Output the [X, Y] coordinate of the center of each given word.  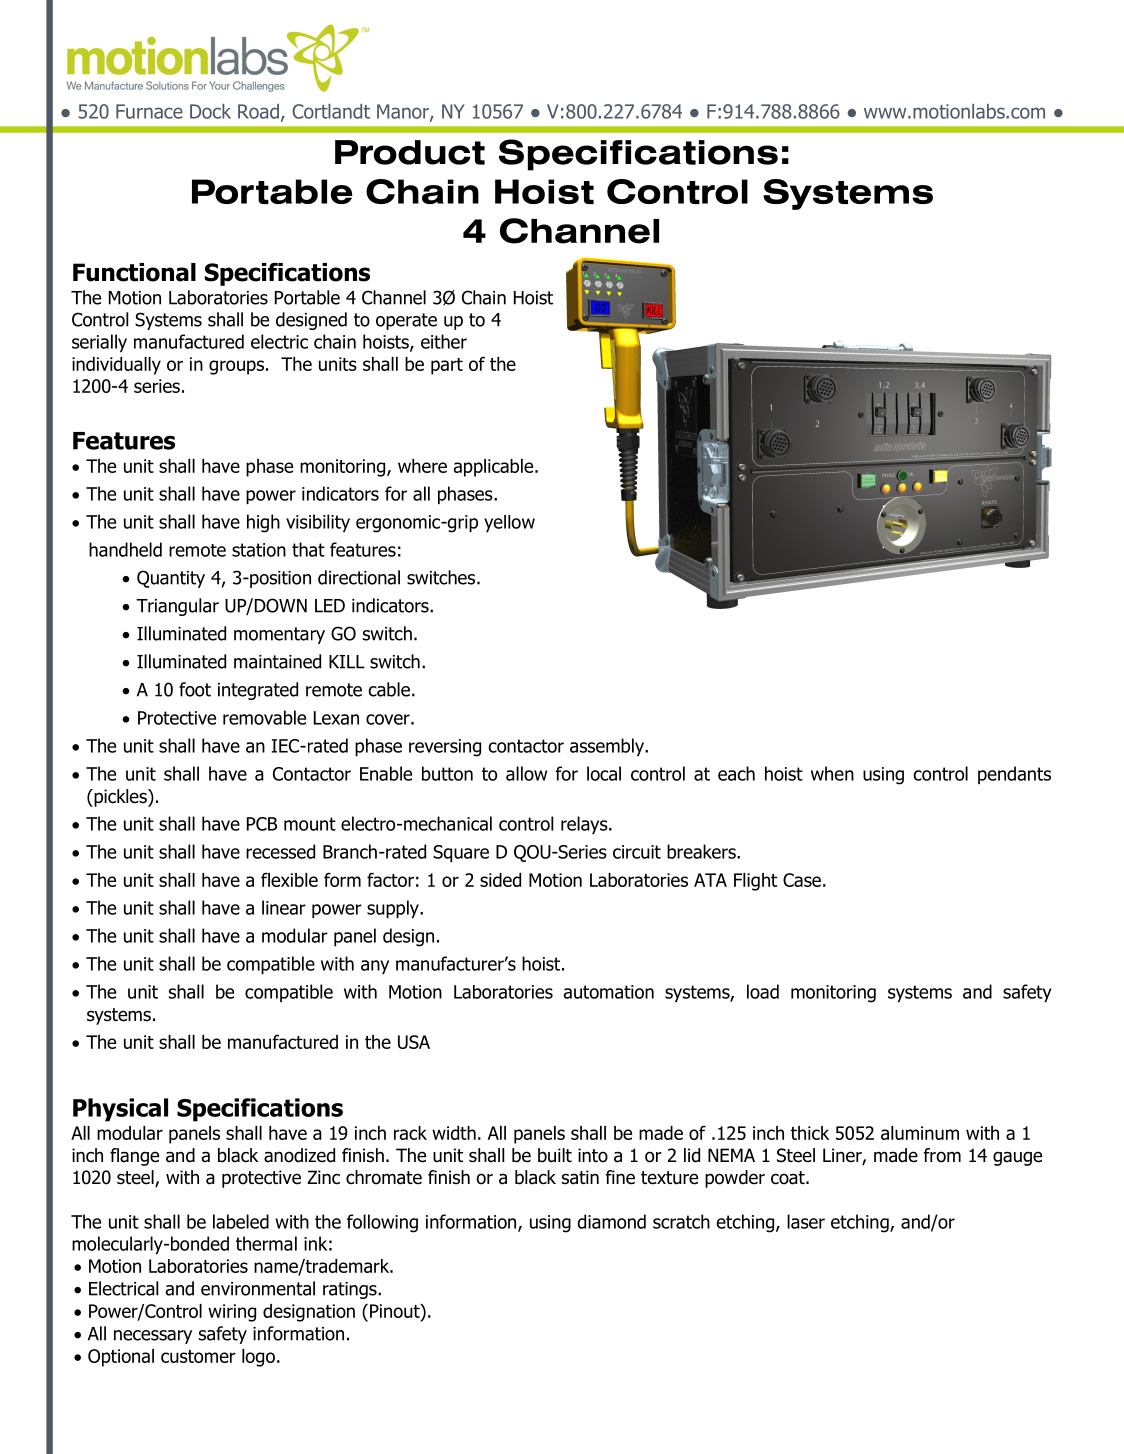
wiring [232, 1313]
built [555, 1155]
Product [410, 152]
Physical [120, 1110]
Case [802, 880]
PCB [262, 824]
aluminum [920, 1133]
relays [585, 825]
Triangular [177, 607]
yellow [509, 523]
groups [236, 367]
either [444, 341]
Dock [210, 111]
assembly [608, 747]
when [832, 773]
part [447, 366]
